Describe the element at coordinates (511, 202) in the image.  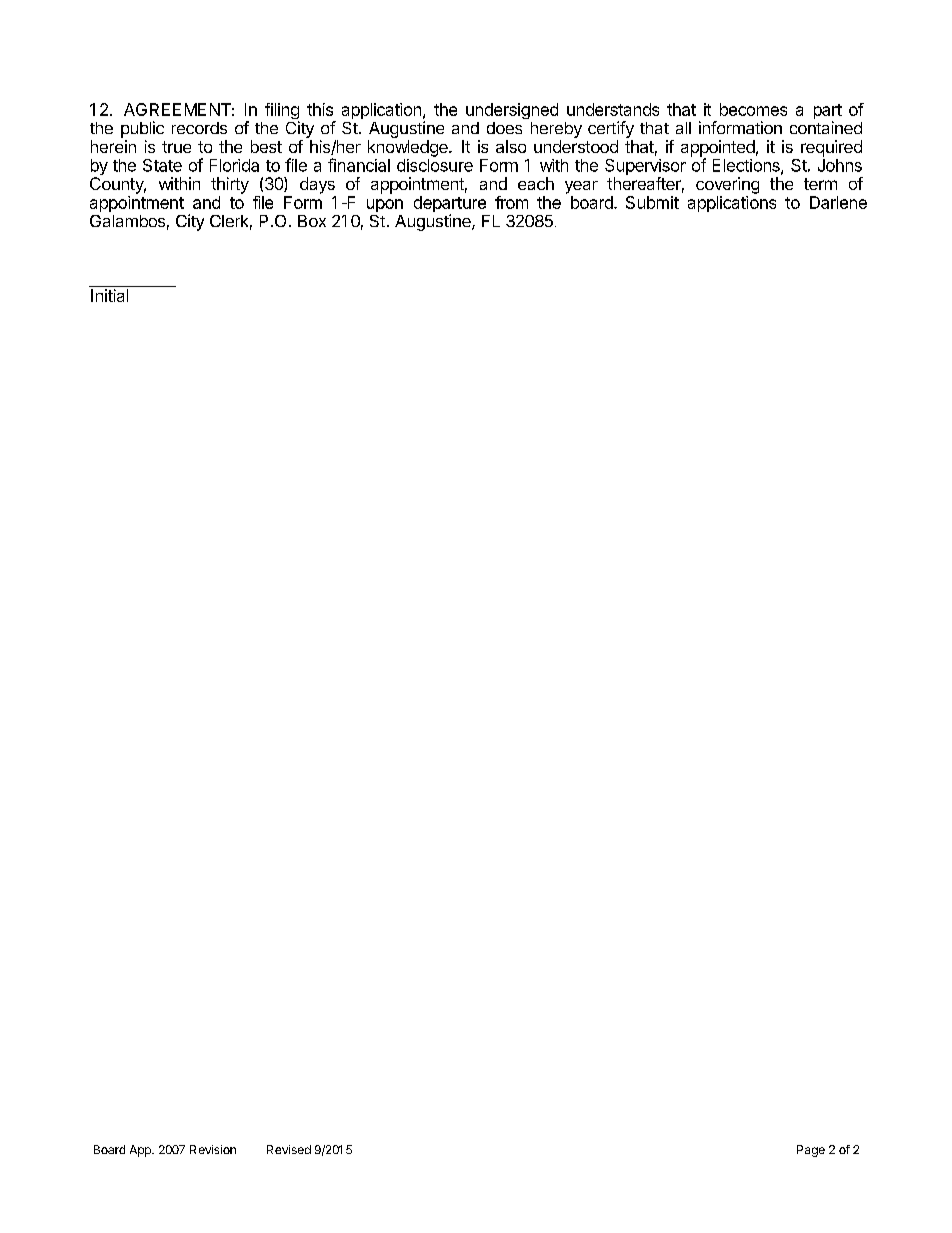
I see `from` at that location.
